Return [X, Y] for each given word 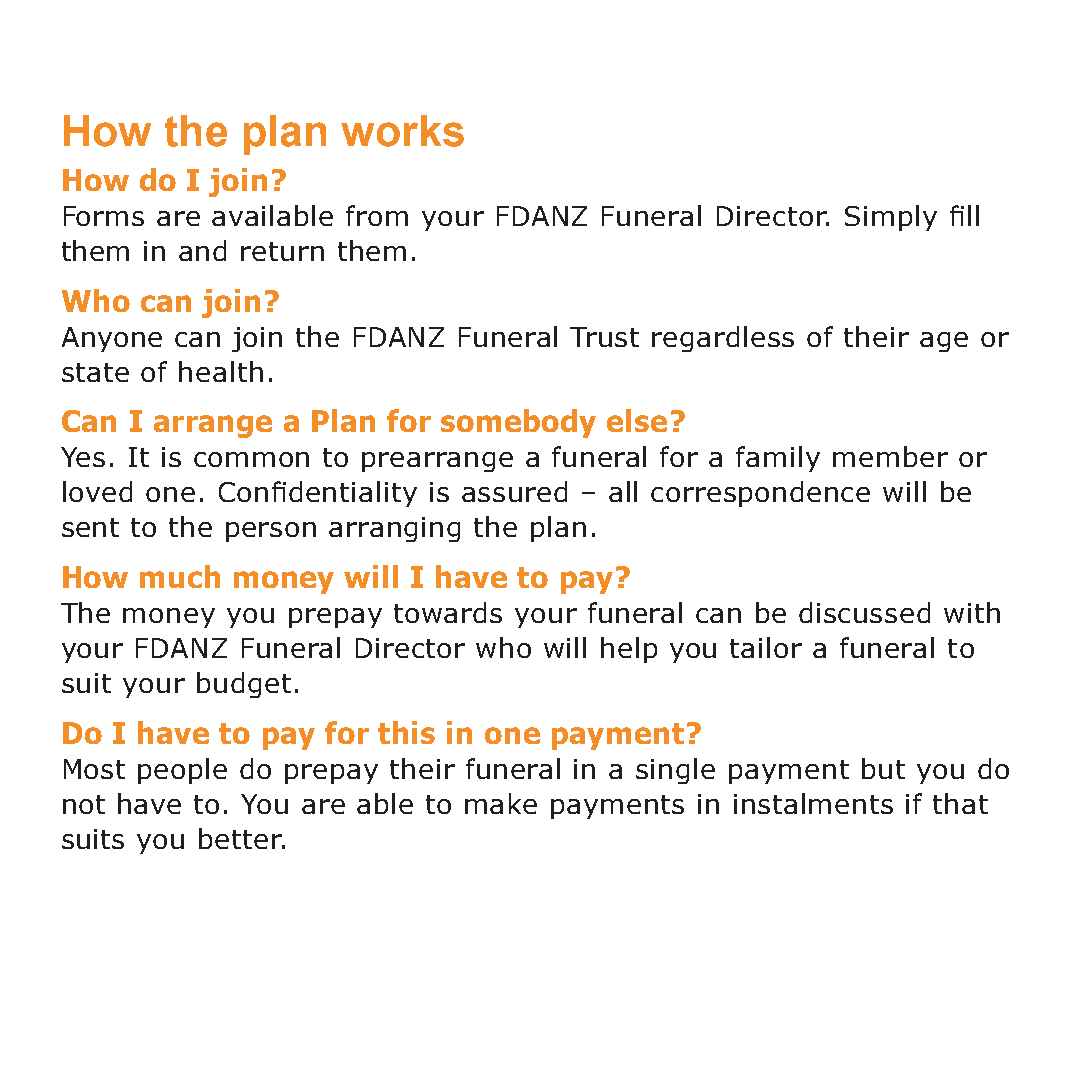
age [944, 342]
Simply [891, 218]
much [180, 576]
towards [448, 612]
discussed [864, 612]
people [182, 771]
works [402, 131]
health [221, 371]
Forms [104, 216]
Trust [604, 337]
